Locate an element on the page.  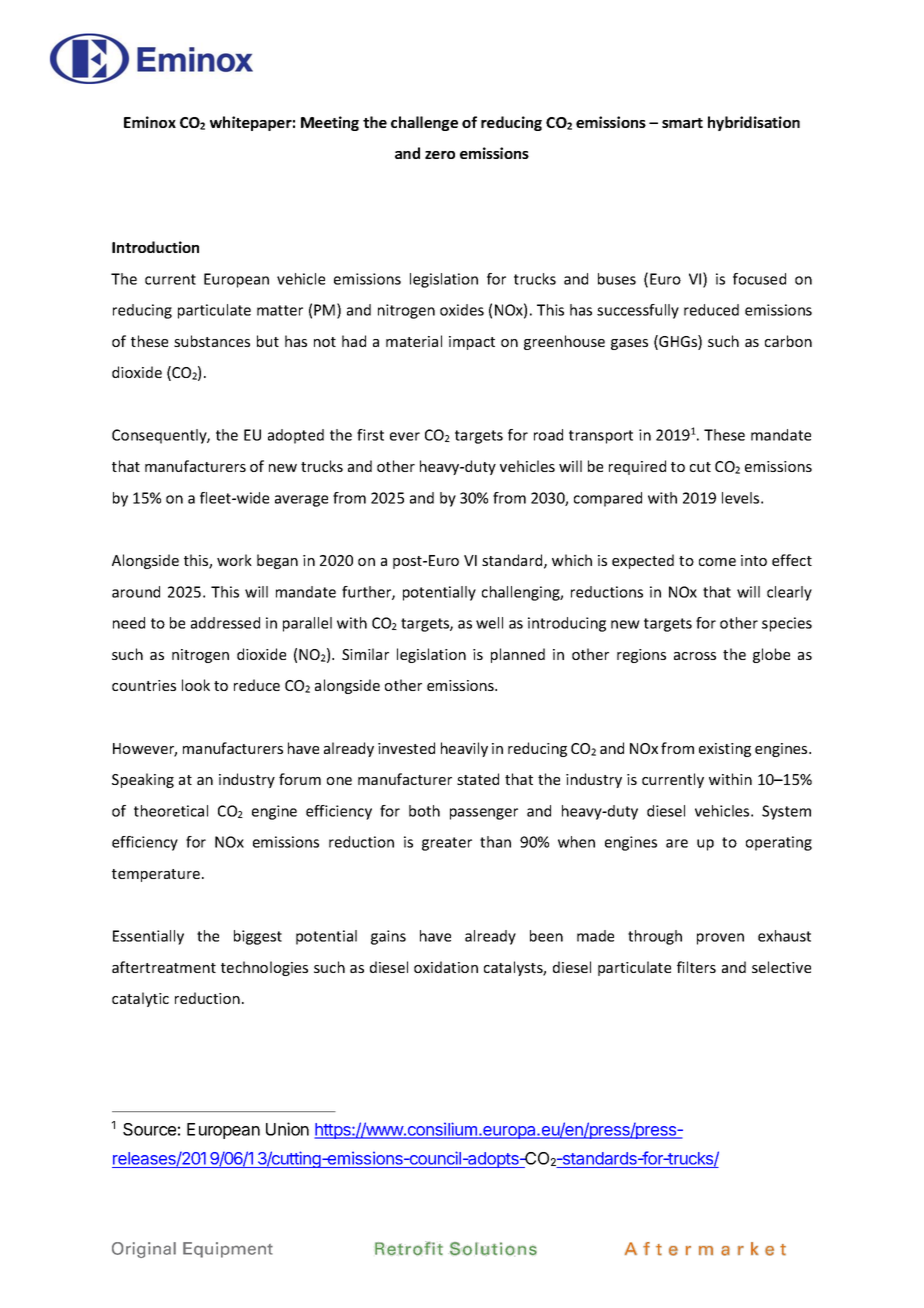
oxidation is located at coordinates (446, 967).
